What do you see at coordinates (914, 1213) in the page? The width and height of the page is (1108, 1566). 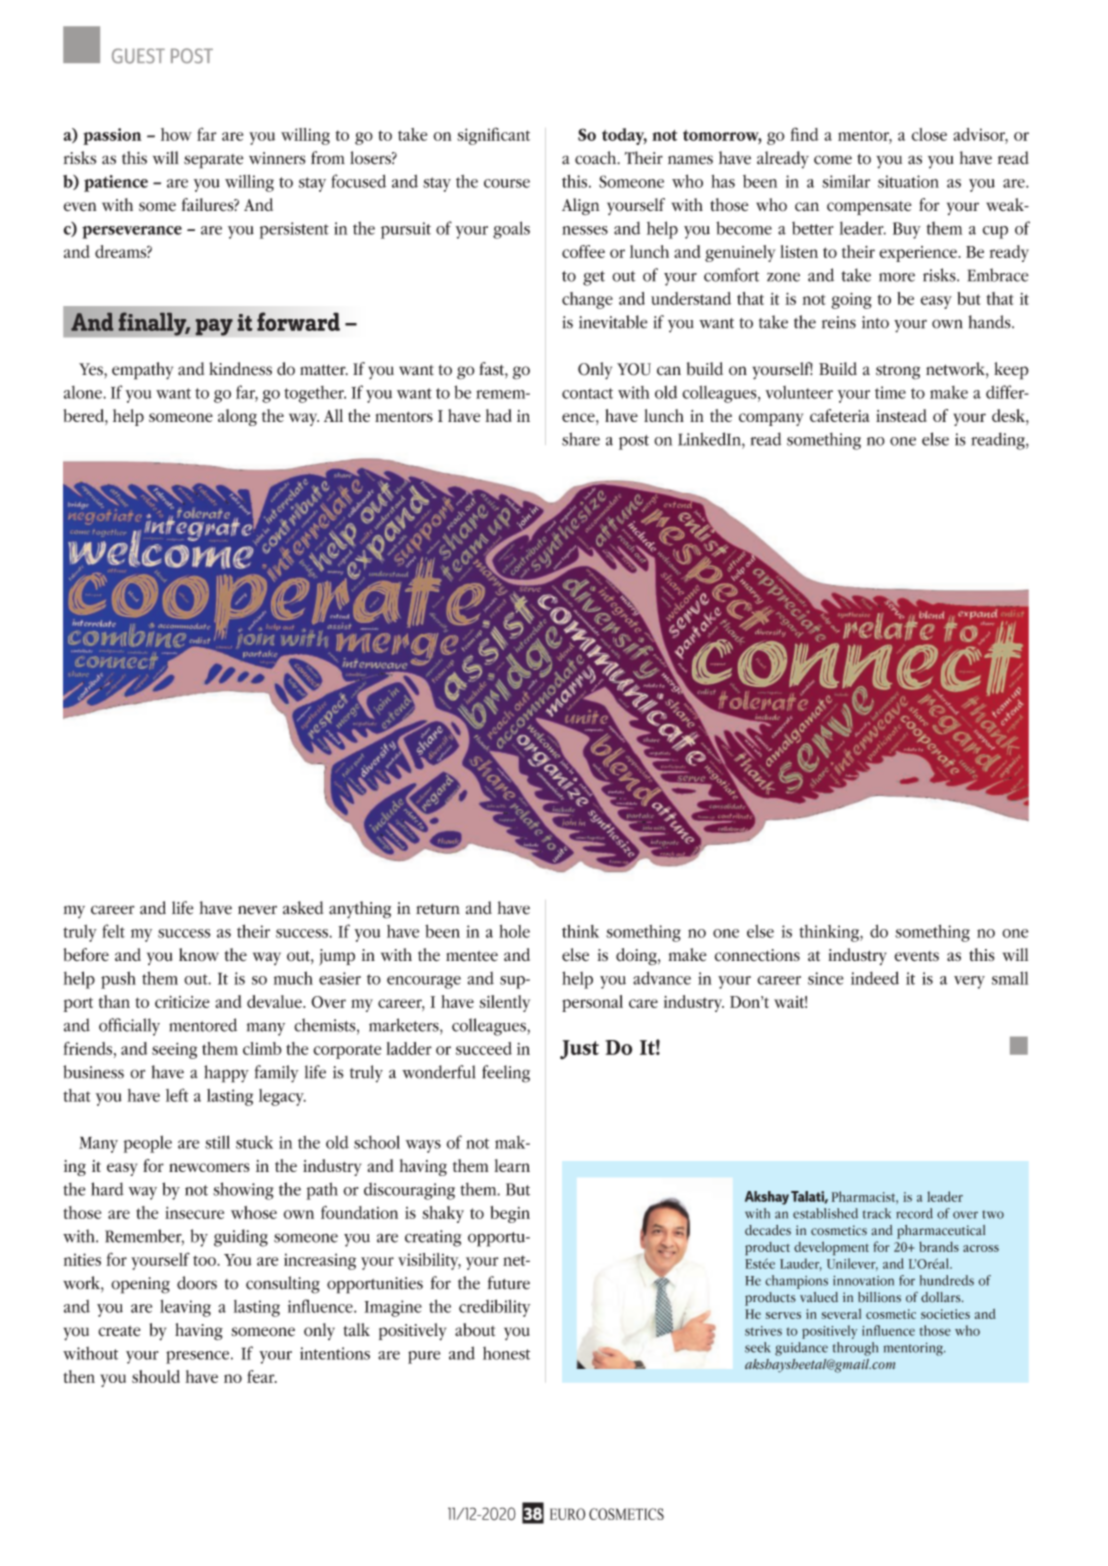 I see `record` at bounding box center [914, 1213].
